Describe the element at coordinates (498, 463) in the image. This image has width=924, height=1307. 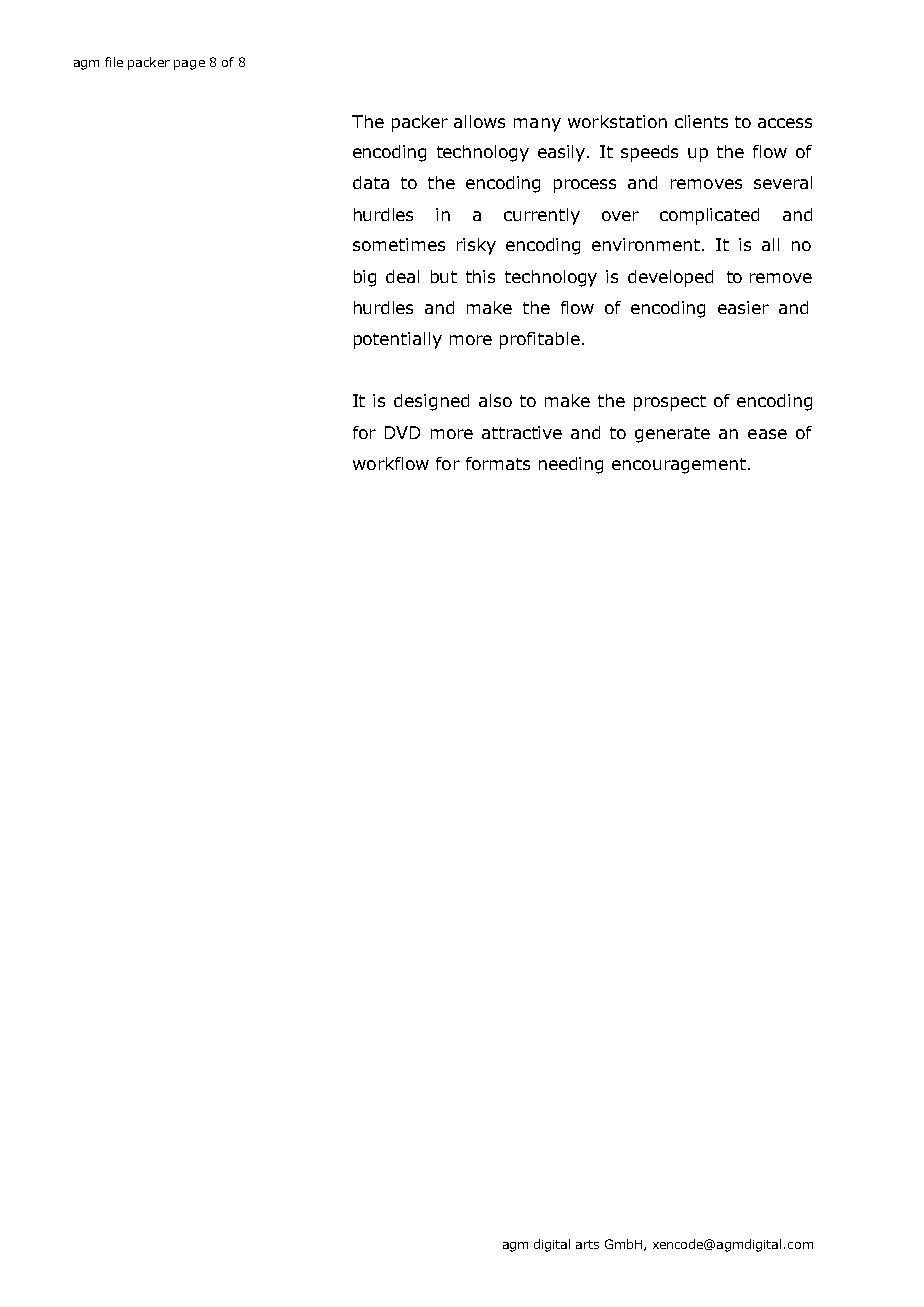
I see `formats` at that location.
